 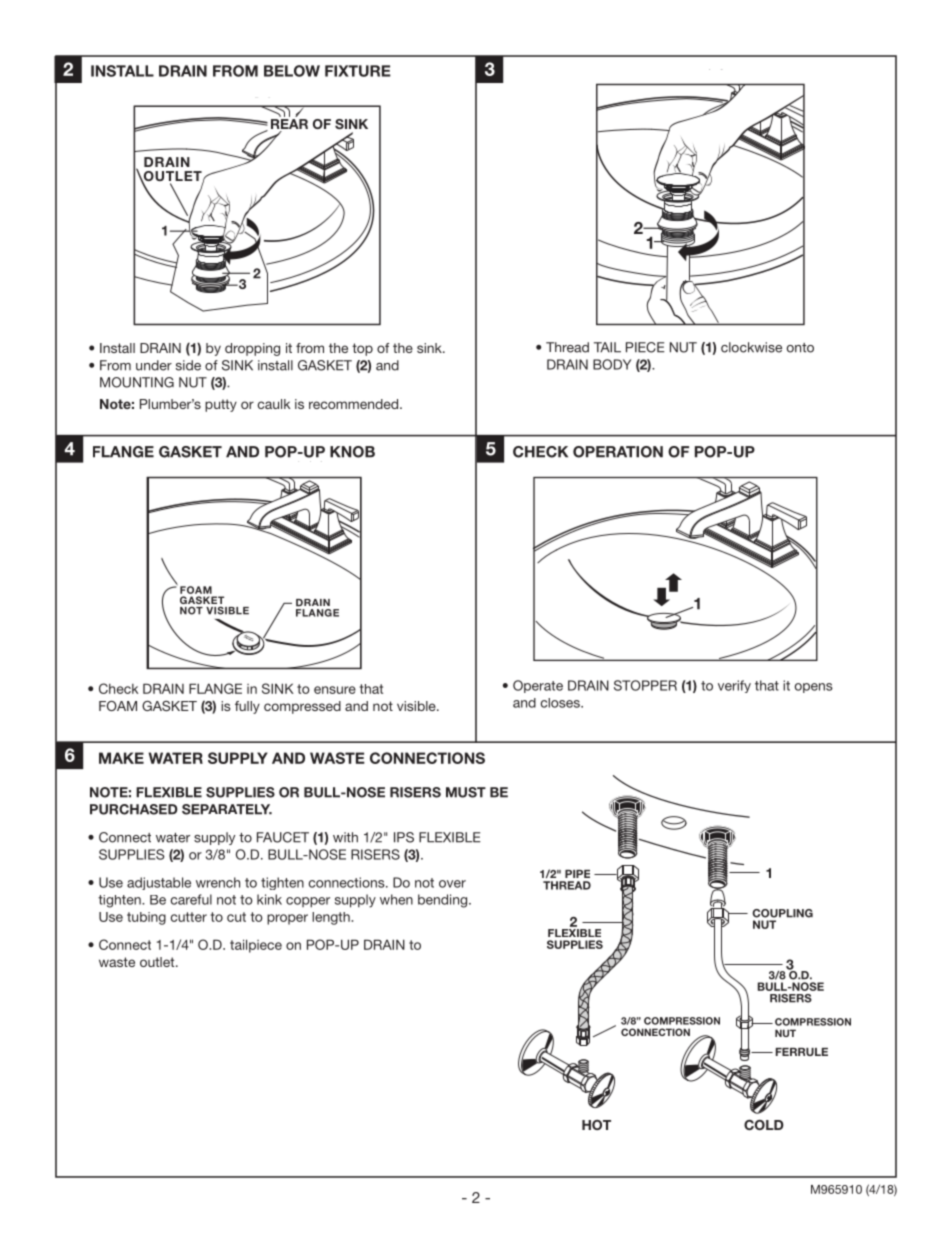 What do you see at coordinates (227, 809) in the screenshot?
I see `SEPARATELY` at bounding box center [227, 809].
